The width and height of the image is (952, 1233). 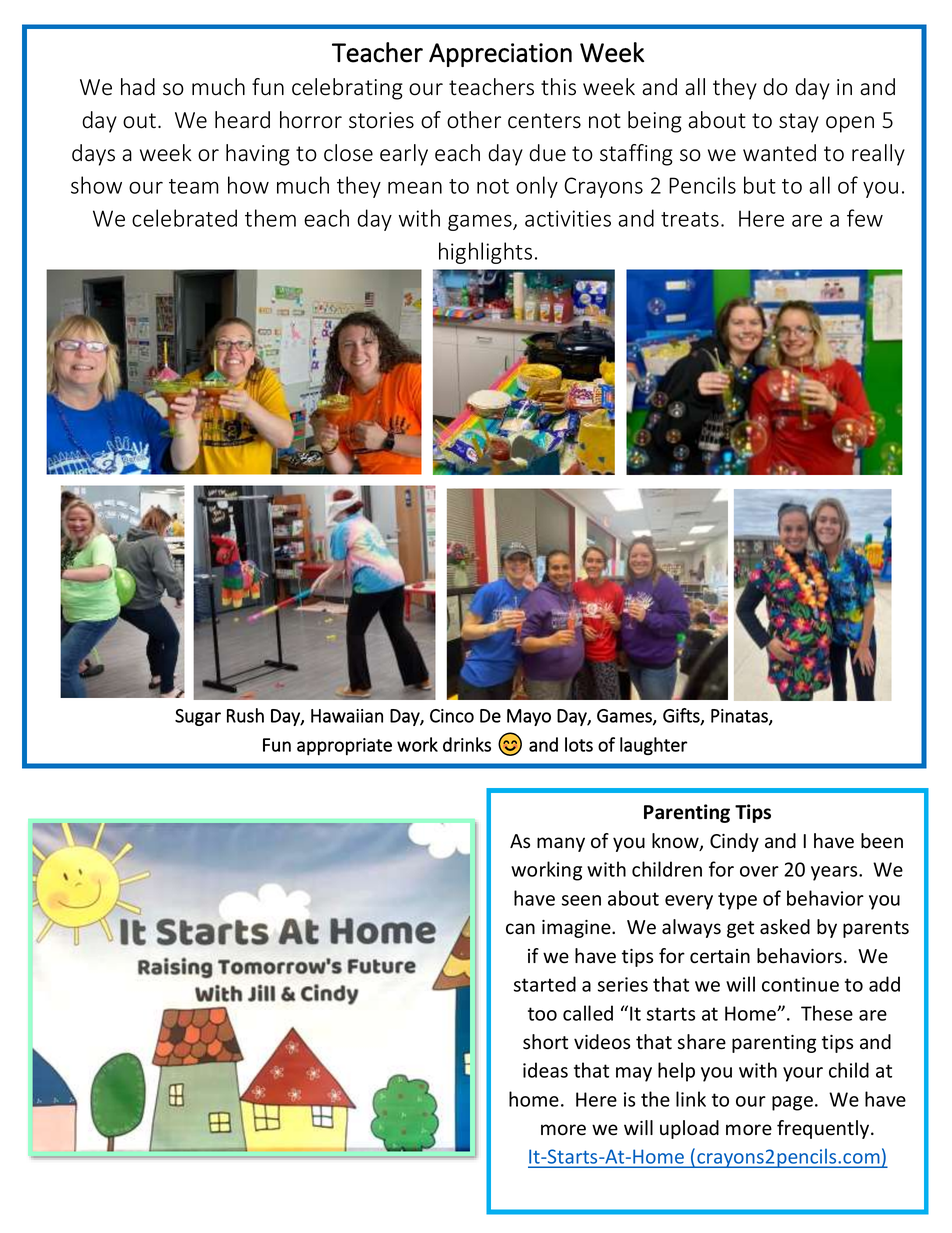 What do you see at coordinates (500, 55) in the image?
I see `Appreciation` at bounding box center [500, 55].
